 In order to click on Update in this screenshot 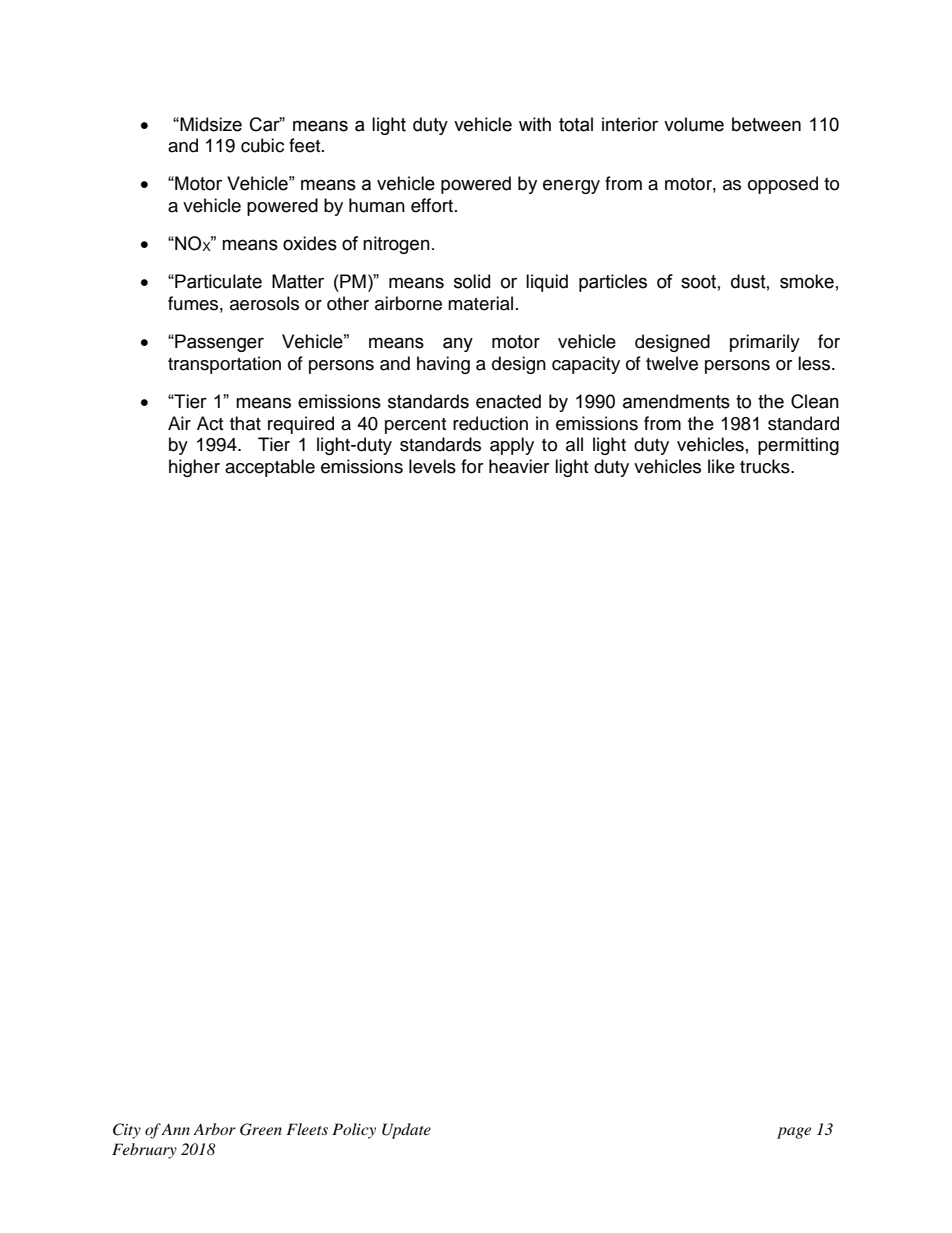, I will do `click(406, 1131)`.
